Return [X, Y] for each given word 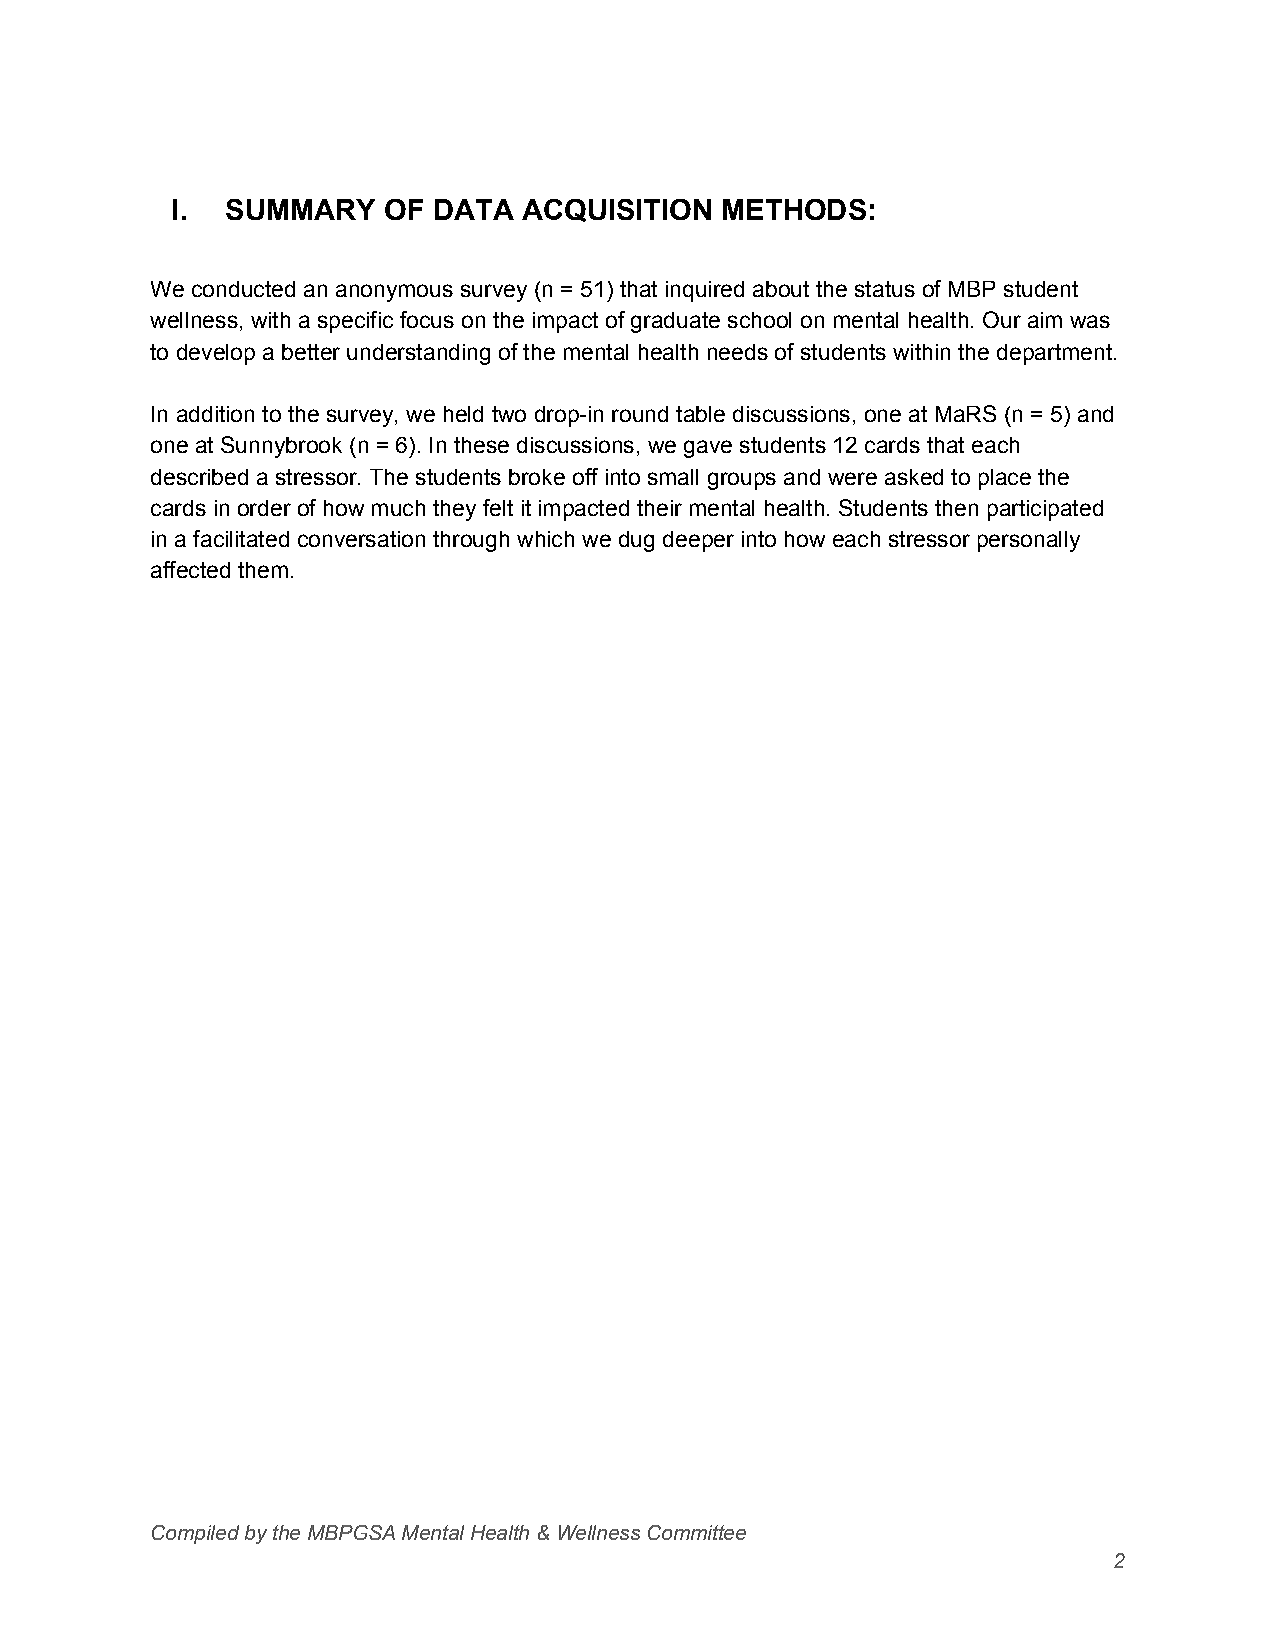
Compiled [195, 1534]
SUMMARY [300, 209]
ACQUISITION [616, 210]
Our [1002, 319]
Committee [697, 1532]
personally [1029, 541]
